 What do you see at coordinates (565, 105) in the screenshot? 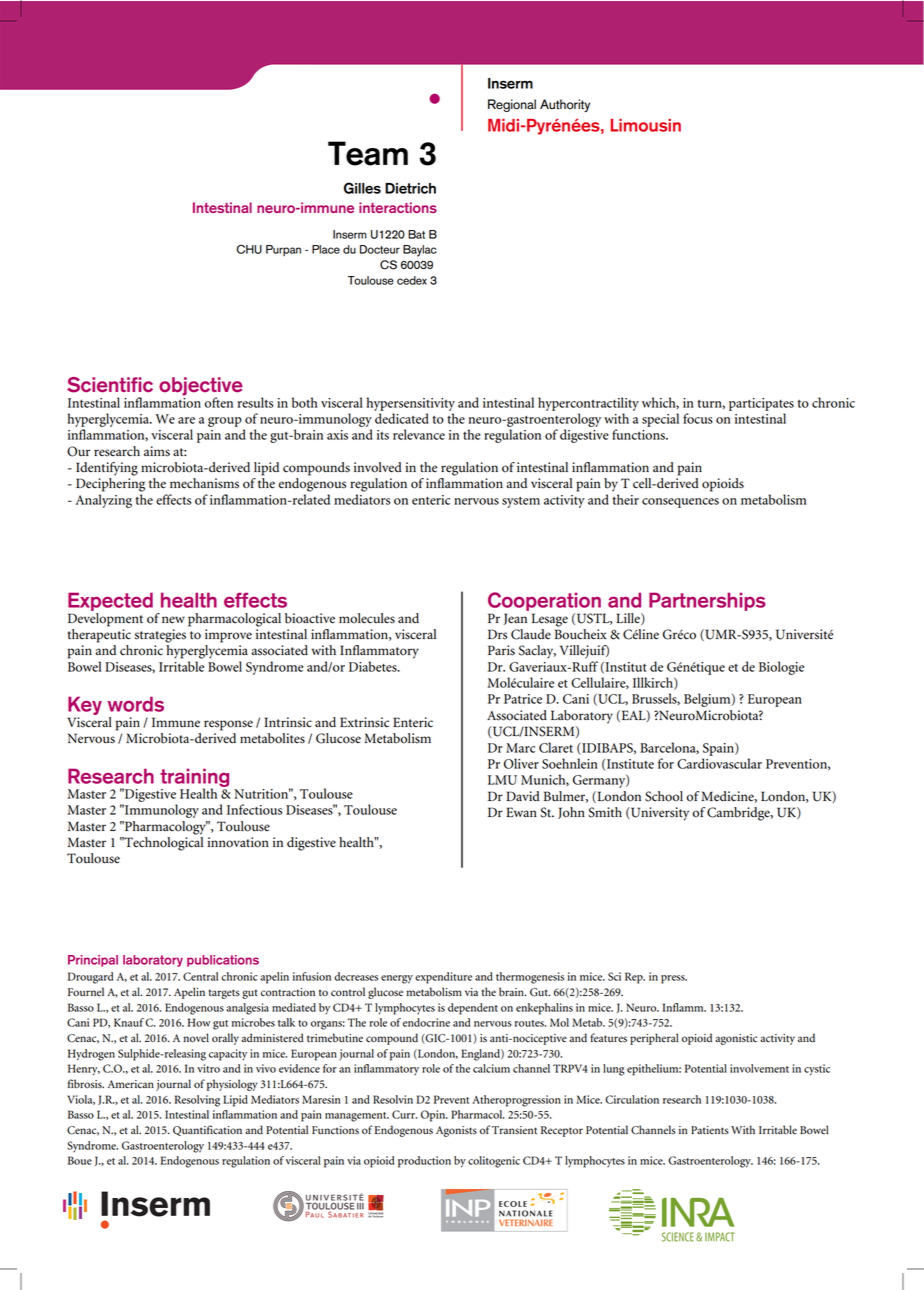
I see `Authority` at bounding box center [565, 105].
